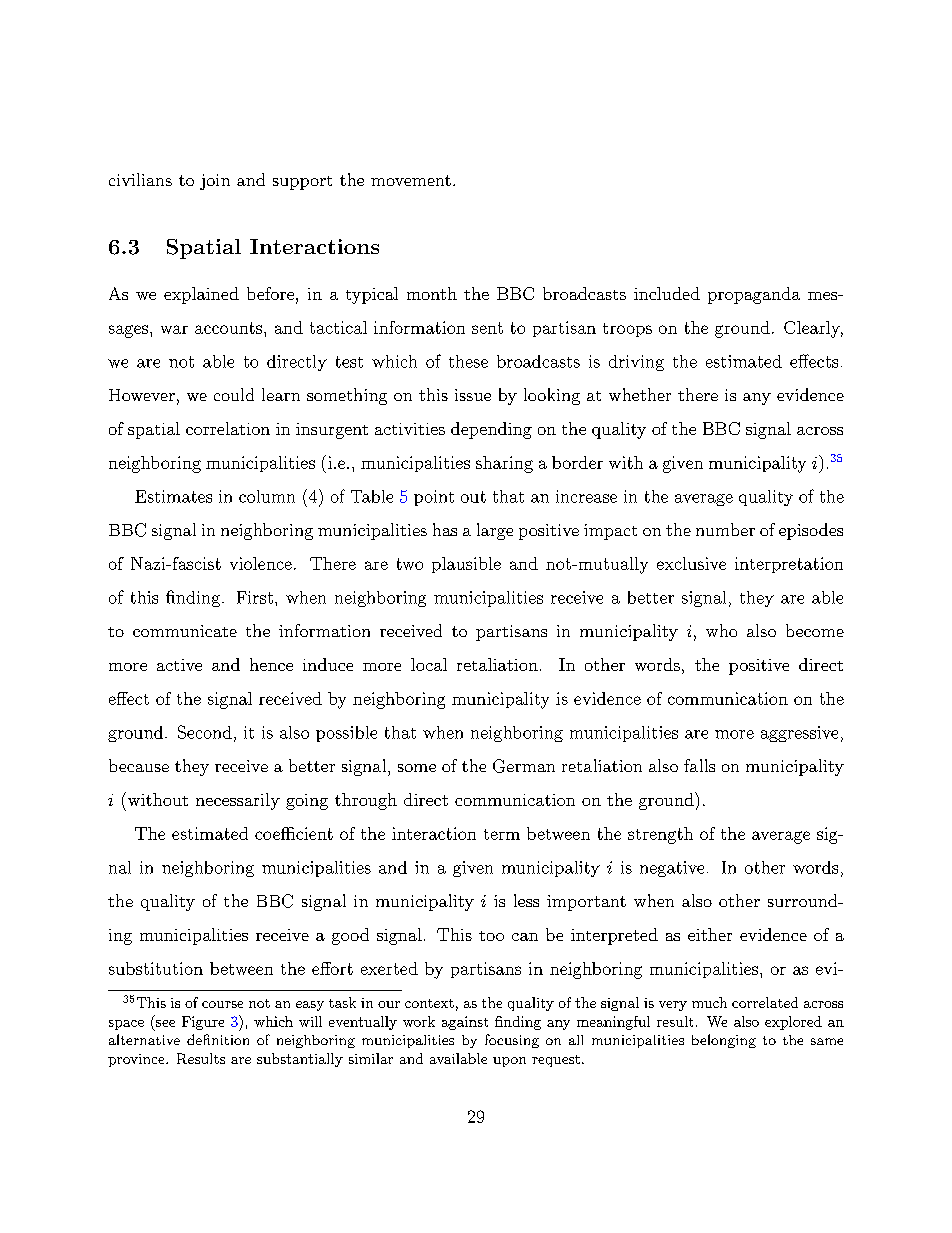 This document has height=1233, width=952. What do you see at coordinates (215, 182) in the document?
I see `join` at bounding box center [215, 182].
